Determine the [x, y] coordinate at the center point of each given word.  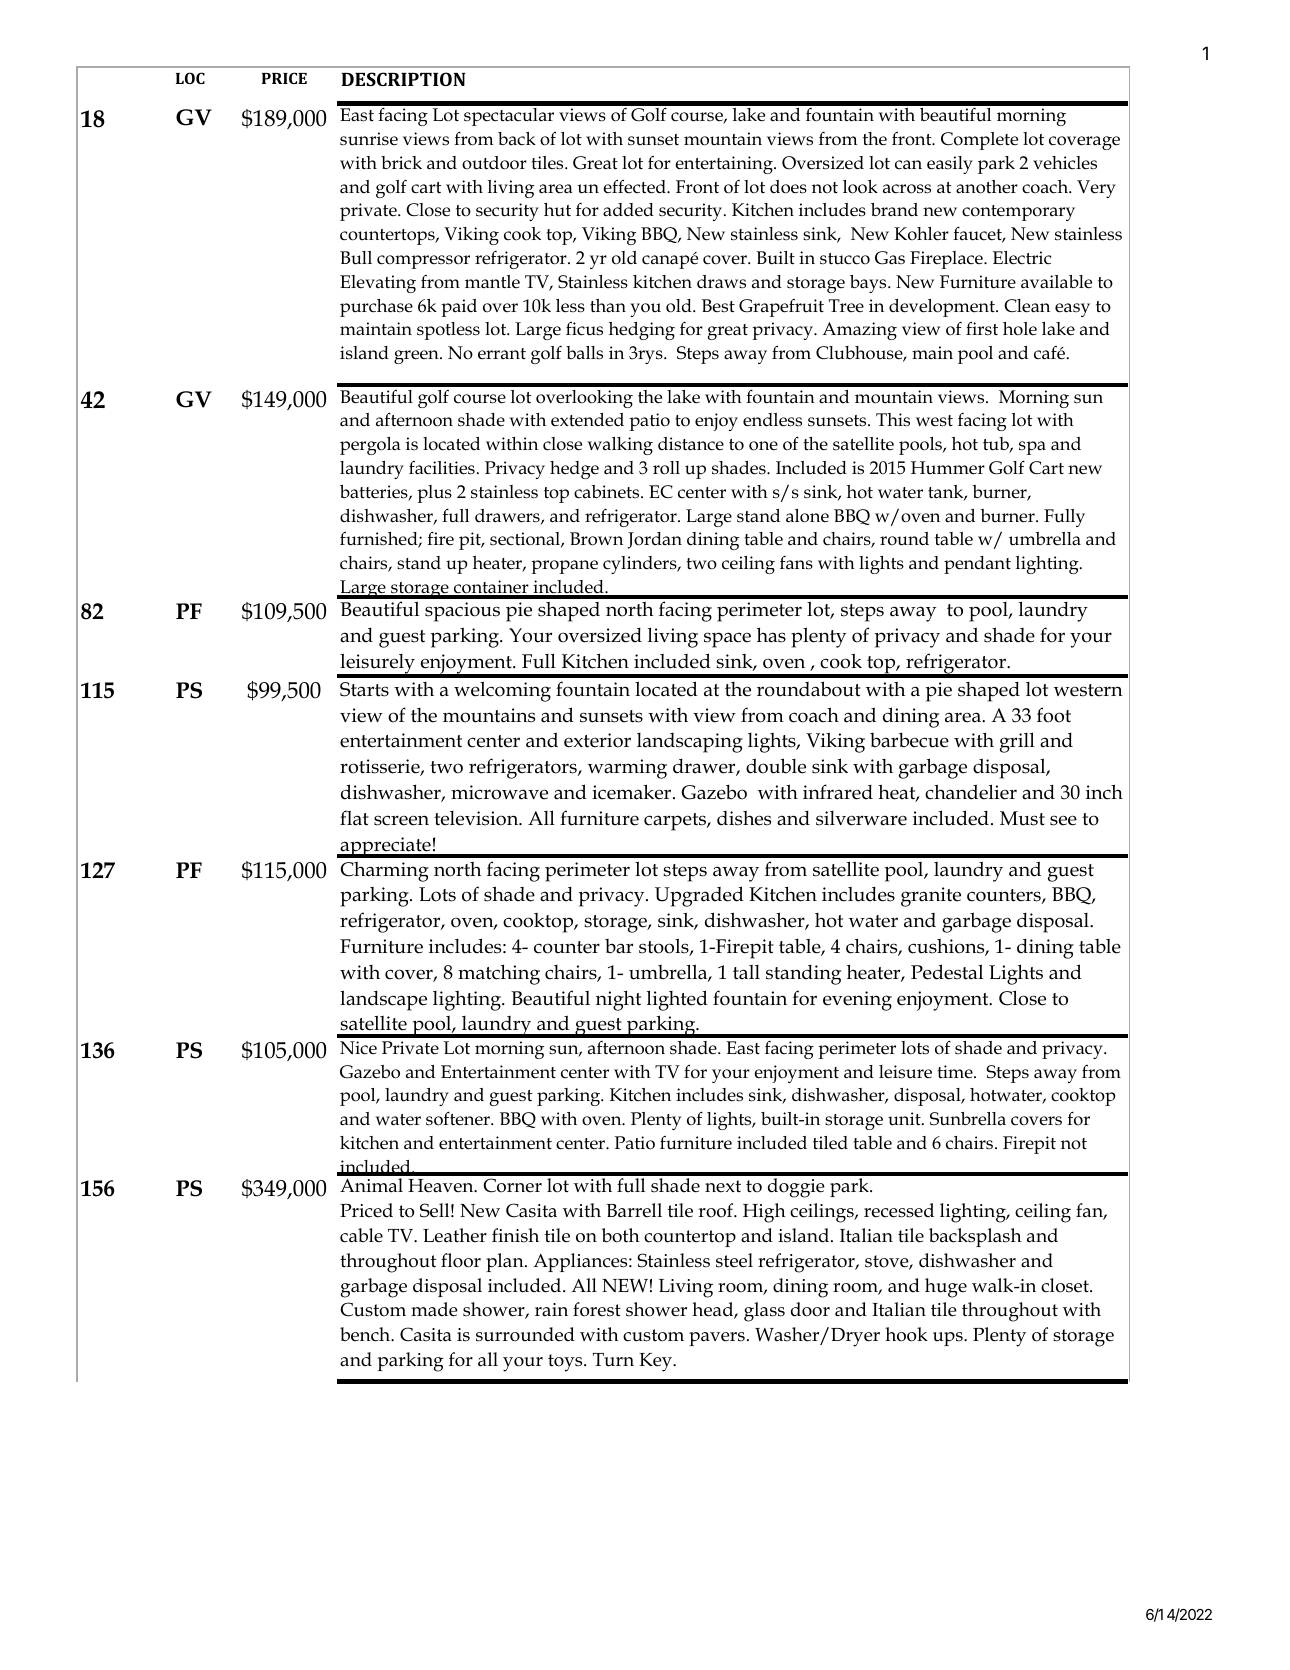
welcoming [502, 691]
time [956, 1072]
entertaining [725, 165]
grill [1017, 742]
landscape [383, 1000]
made [434, 1309]
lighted [677, 1000]
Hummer [948, 468]
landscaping [690, 743]
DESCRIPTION [403, 79]
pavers [717, 1339]
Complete [979, 141]
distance [691, 444]
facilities [442, 468]
